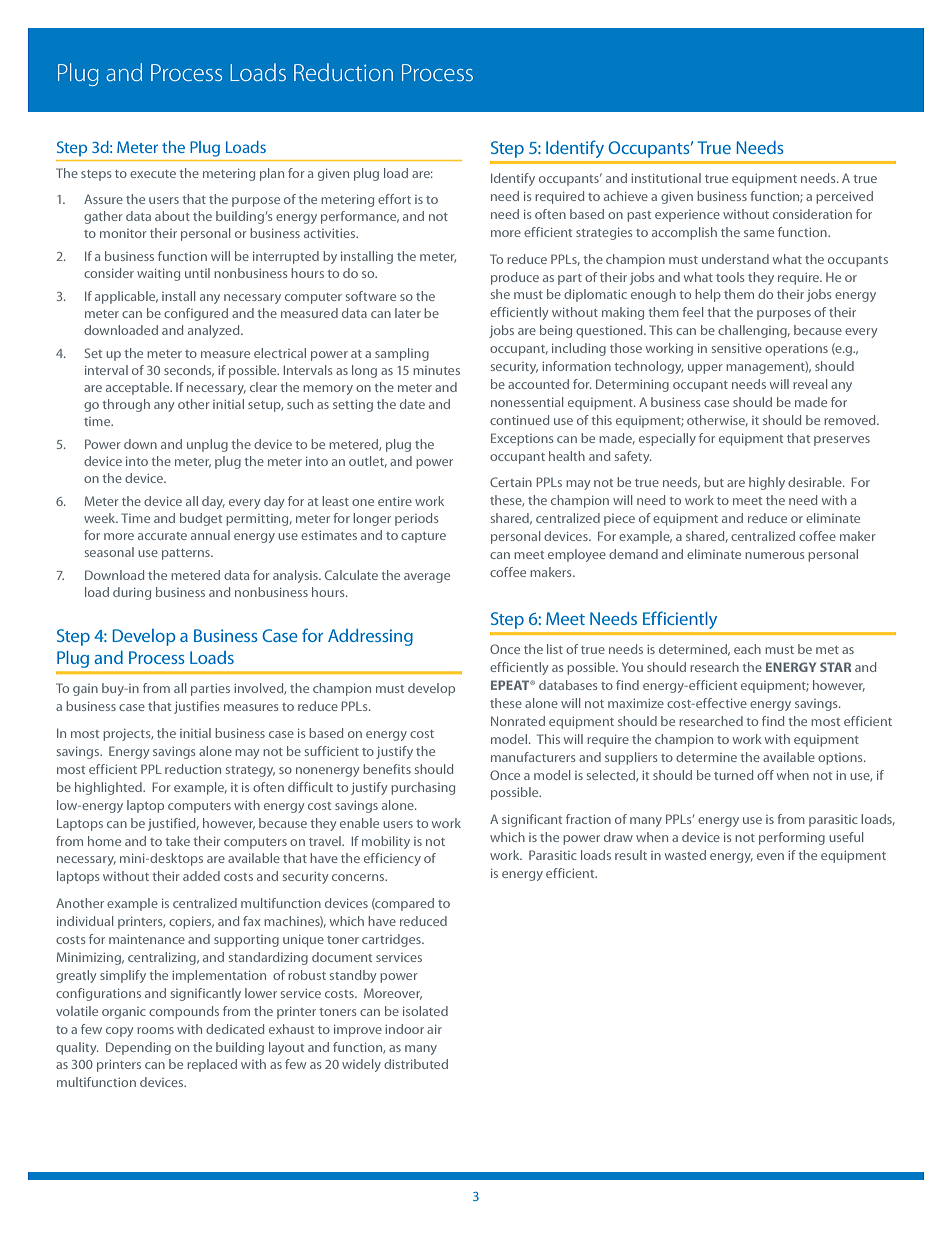 The height and width of the screenshot is (1233, 952). What do you see at coordinates (394, 199) in the screenshot?
I see `effort` at bounding box center [394, 199].
